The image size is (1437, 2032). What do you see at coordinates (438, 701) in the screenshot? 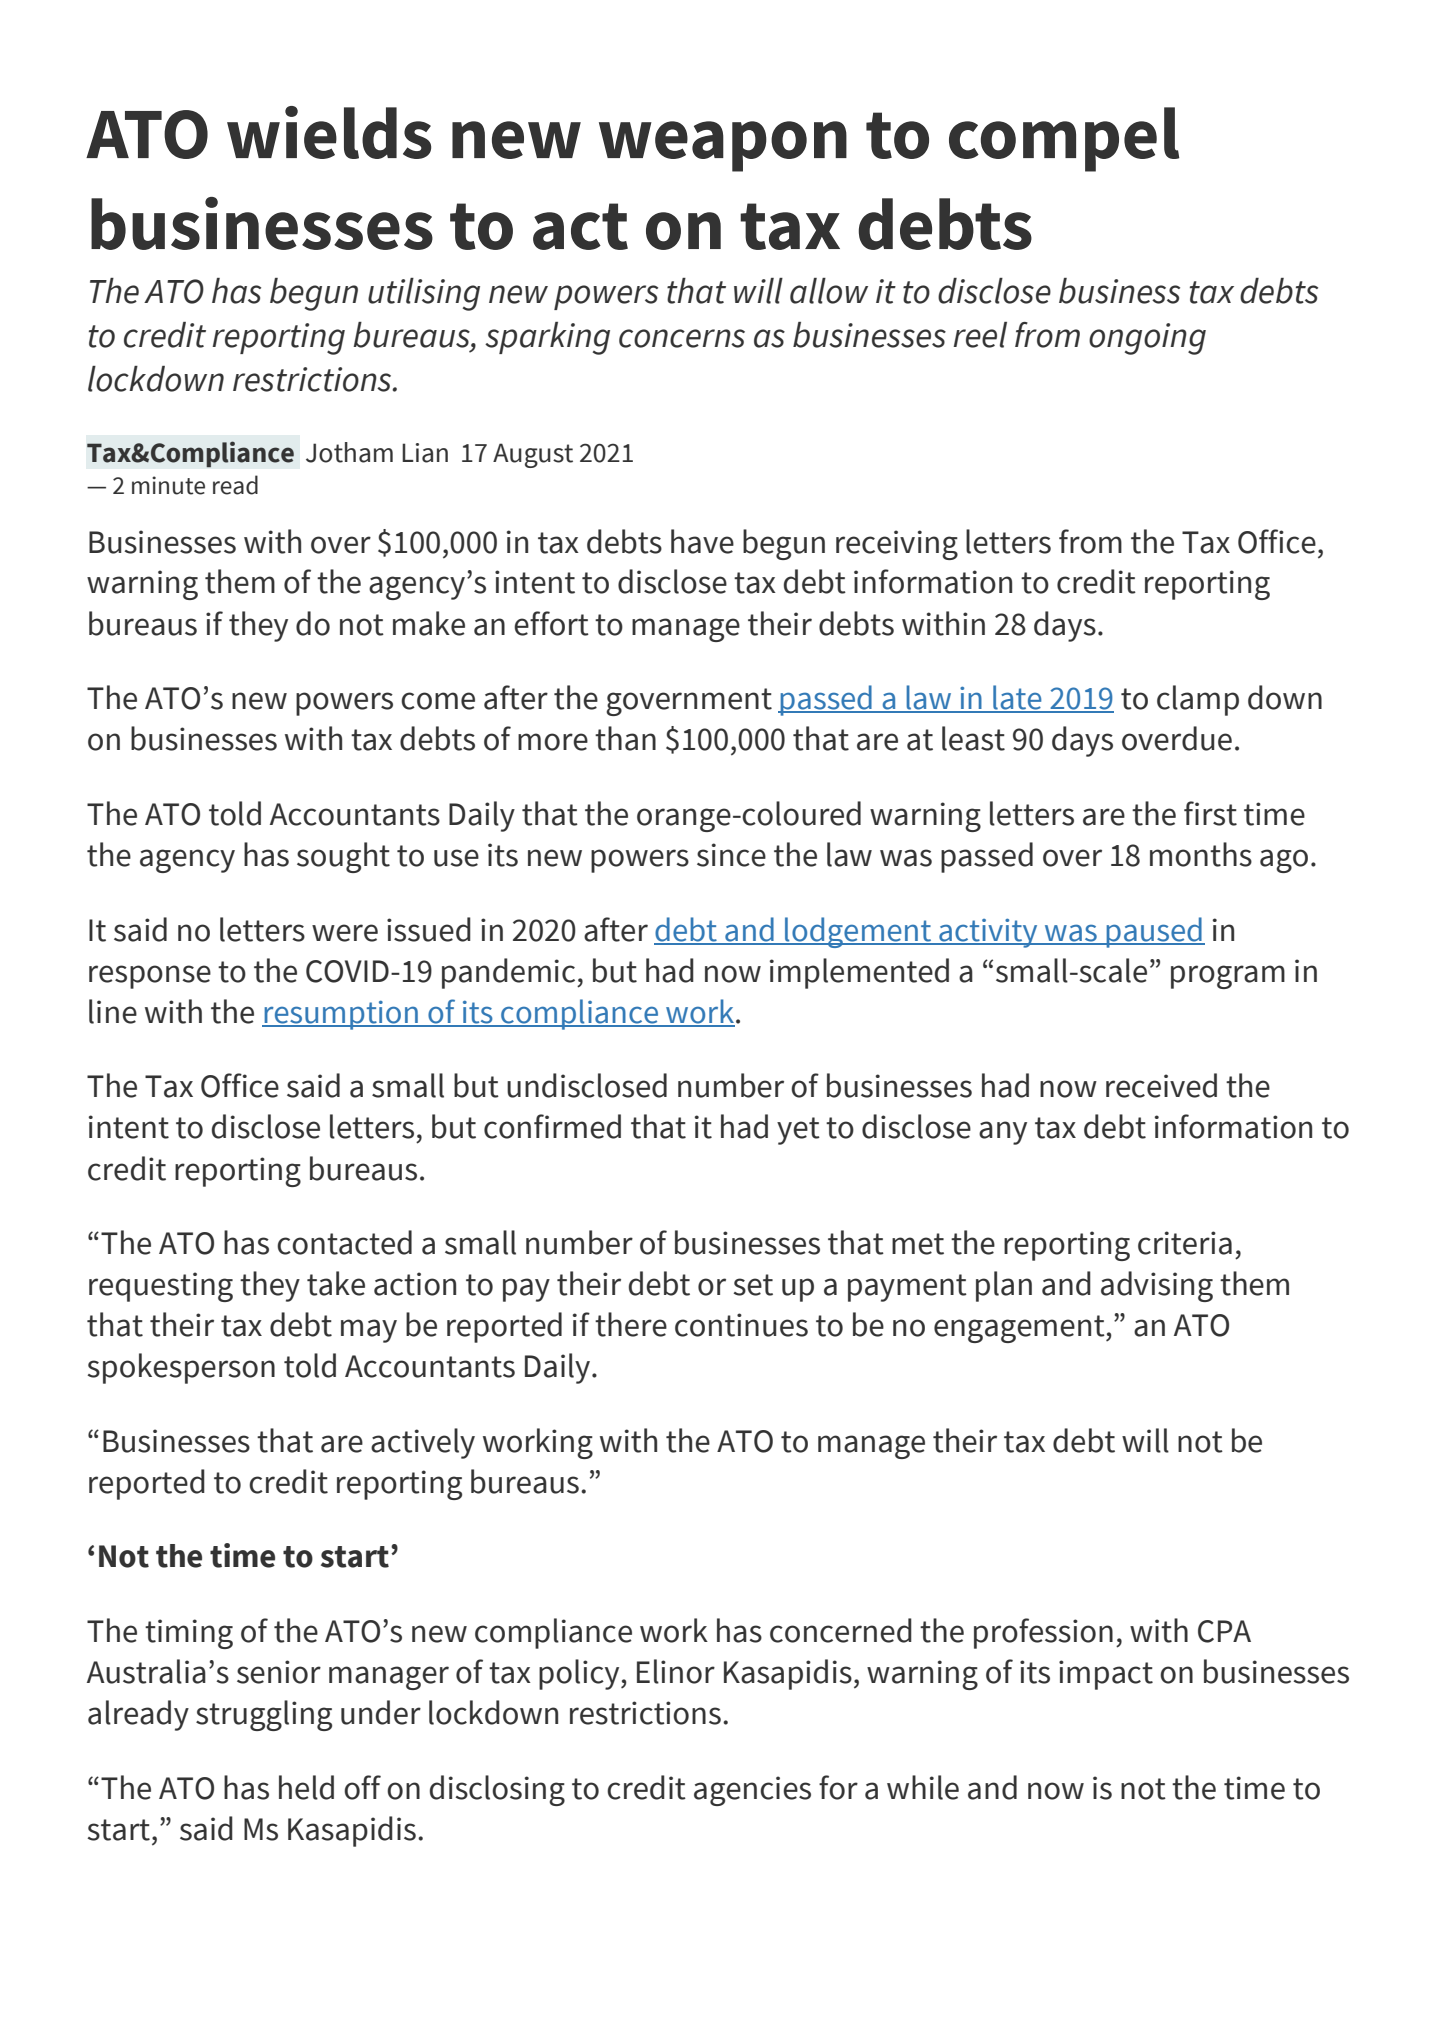
I see `come` at bounding box center [438, 701].
